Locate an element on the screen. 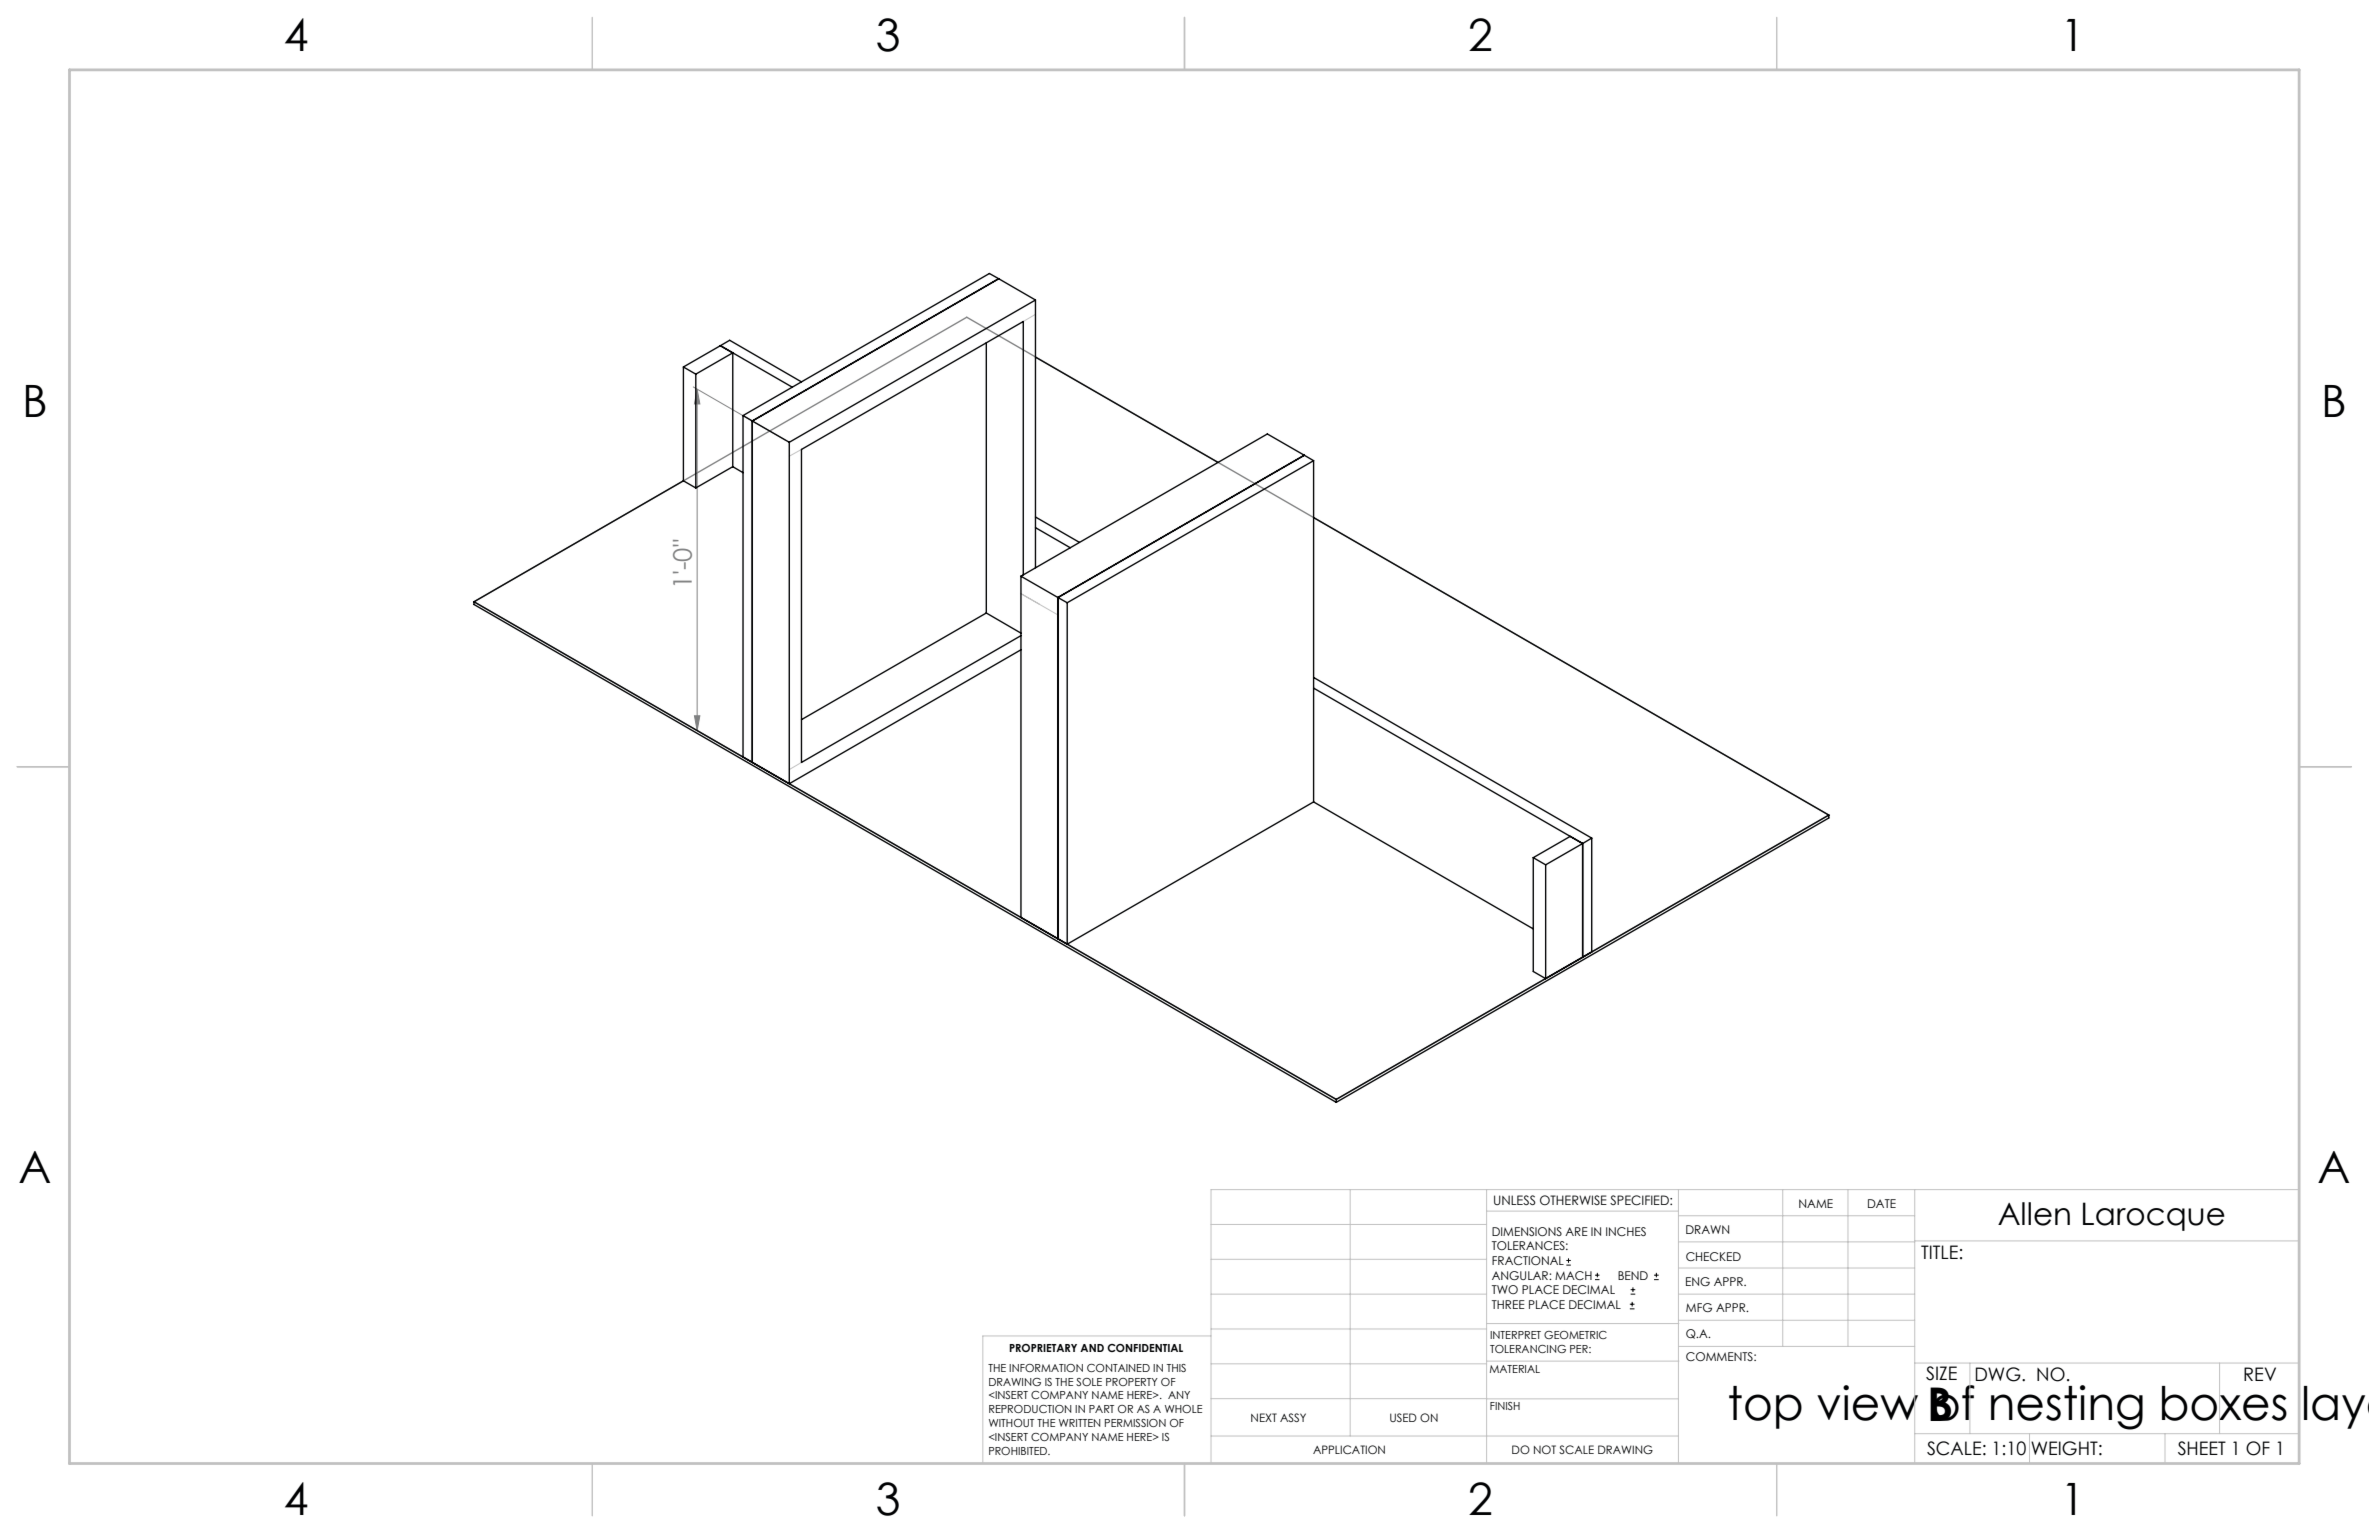 This screenshot has width=2369, height=1533. MATERIAL is located at coordinates (1515, 1369).
